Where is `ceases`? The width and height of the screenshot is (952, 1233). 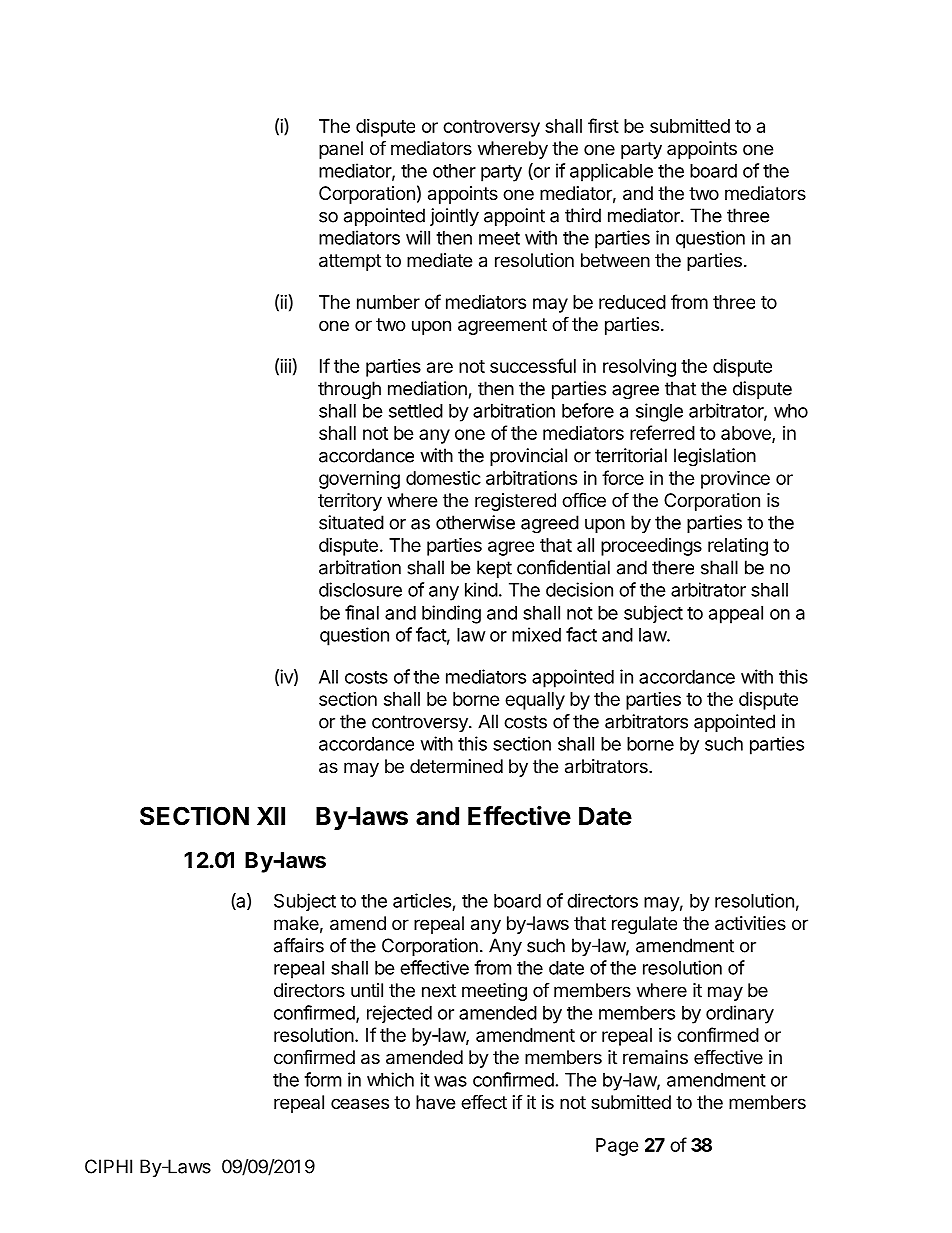
ceases is located at coordinates (360, 1104).
